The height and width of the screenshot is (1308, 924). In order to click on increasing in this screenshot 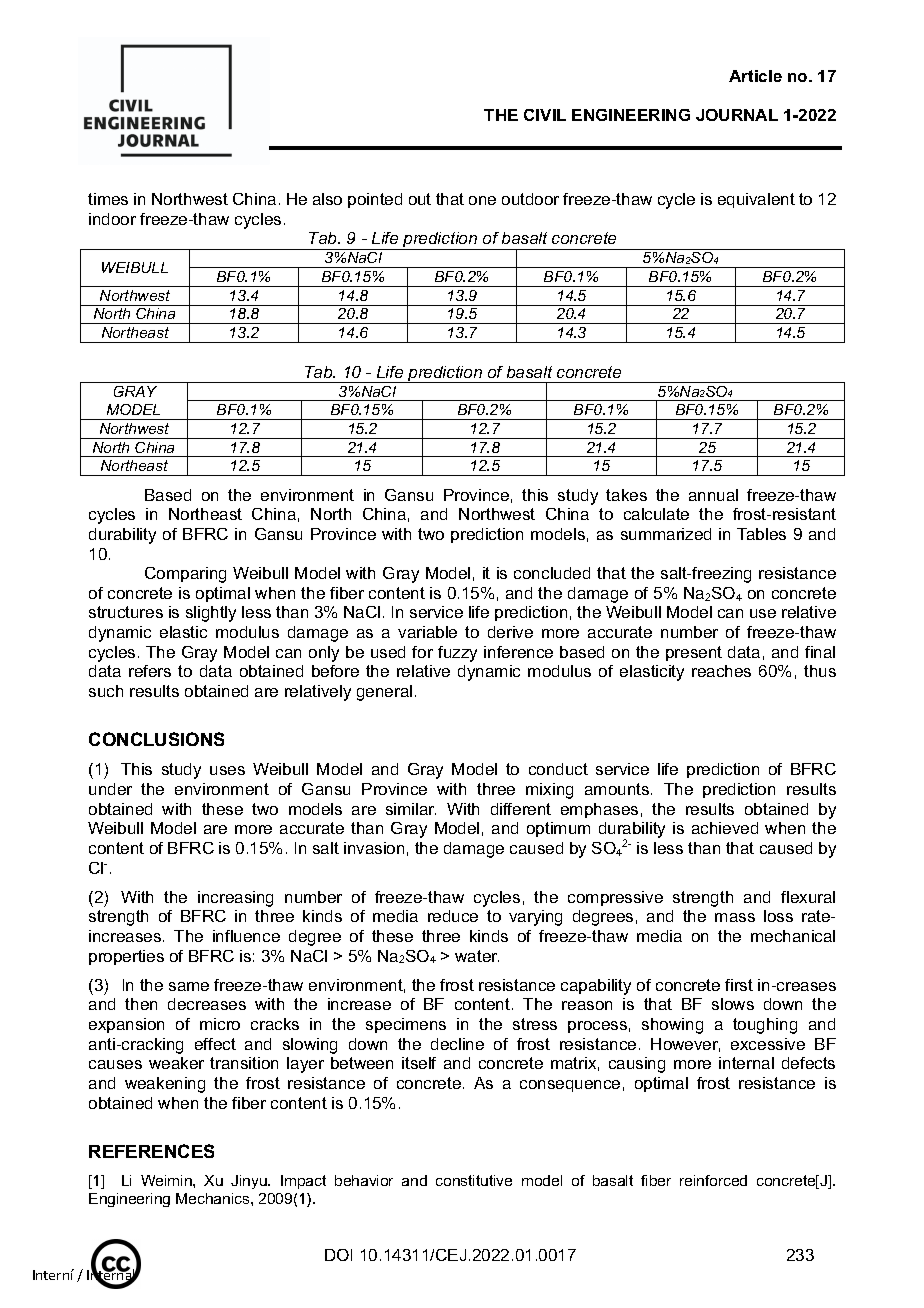, I will do `click(235, 899)`.
